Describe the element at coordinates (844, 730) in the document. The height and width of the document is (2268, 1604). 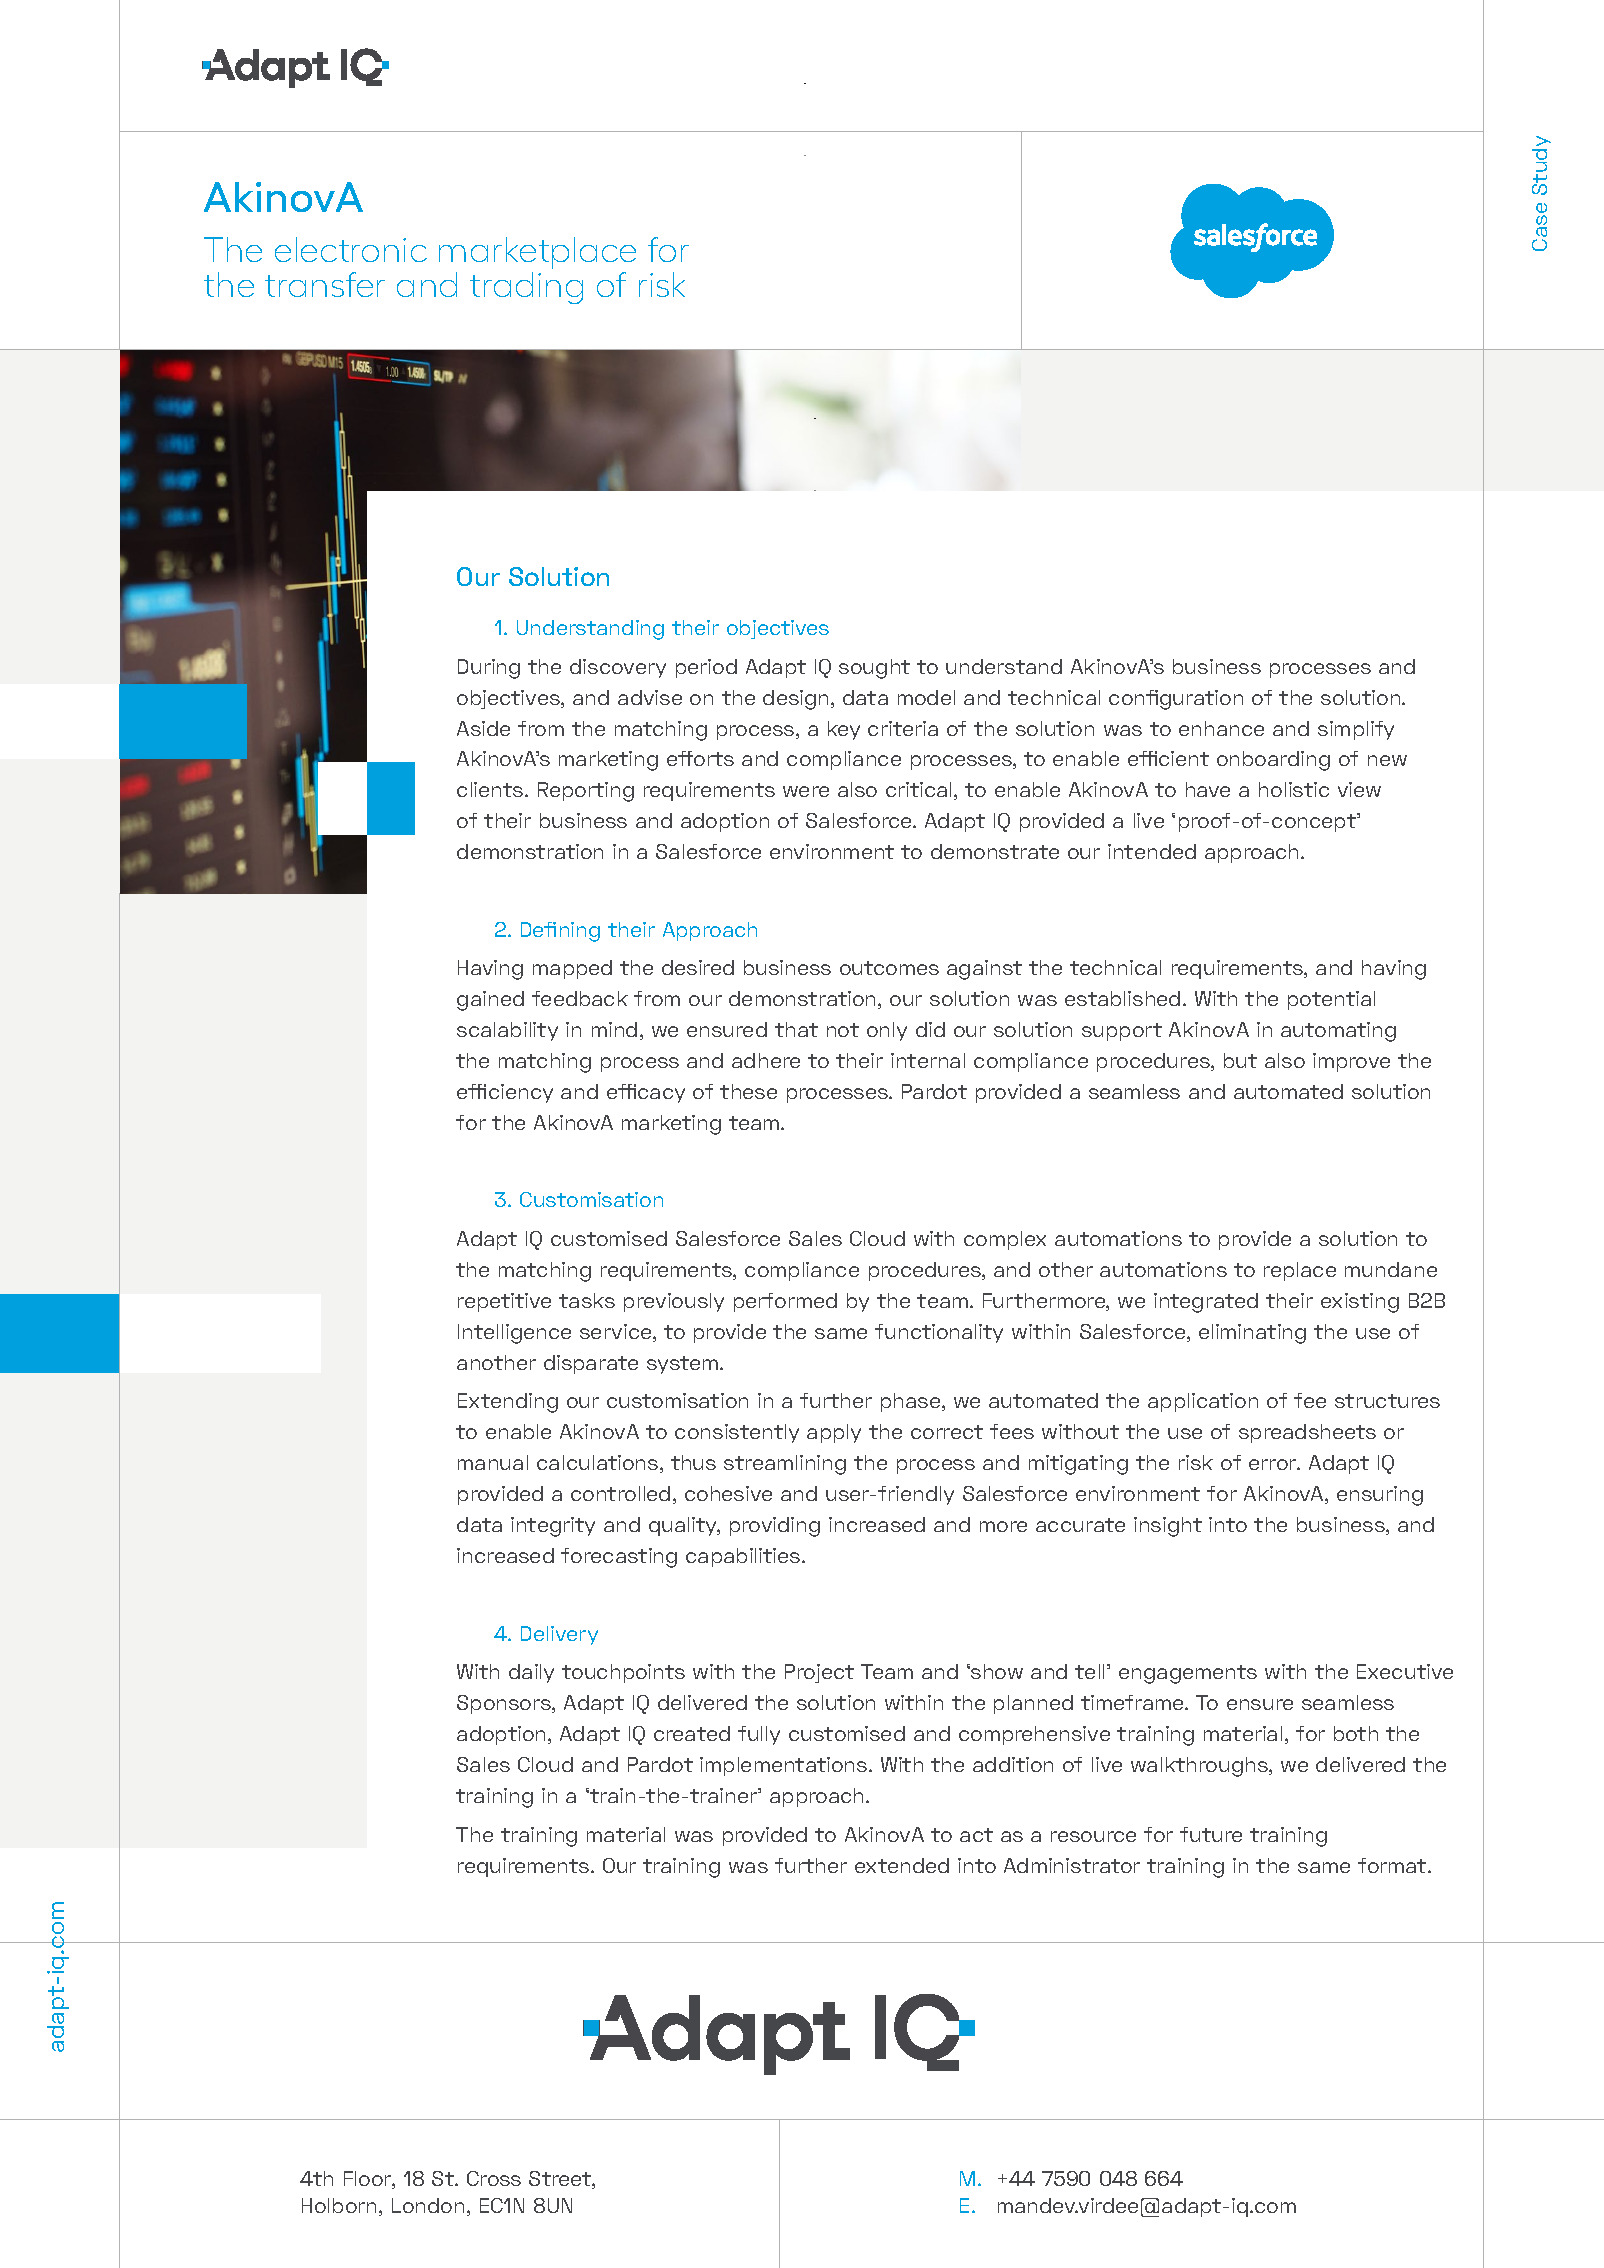
I see `key` at that location.
